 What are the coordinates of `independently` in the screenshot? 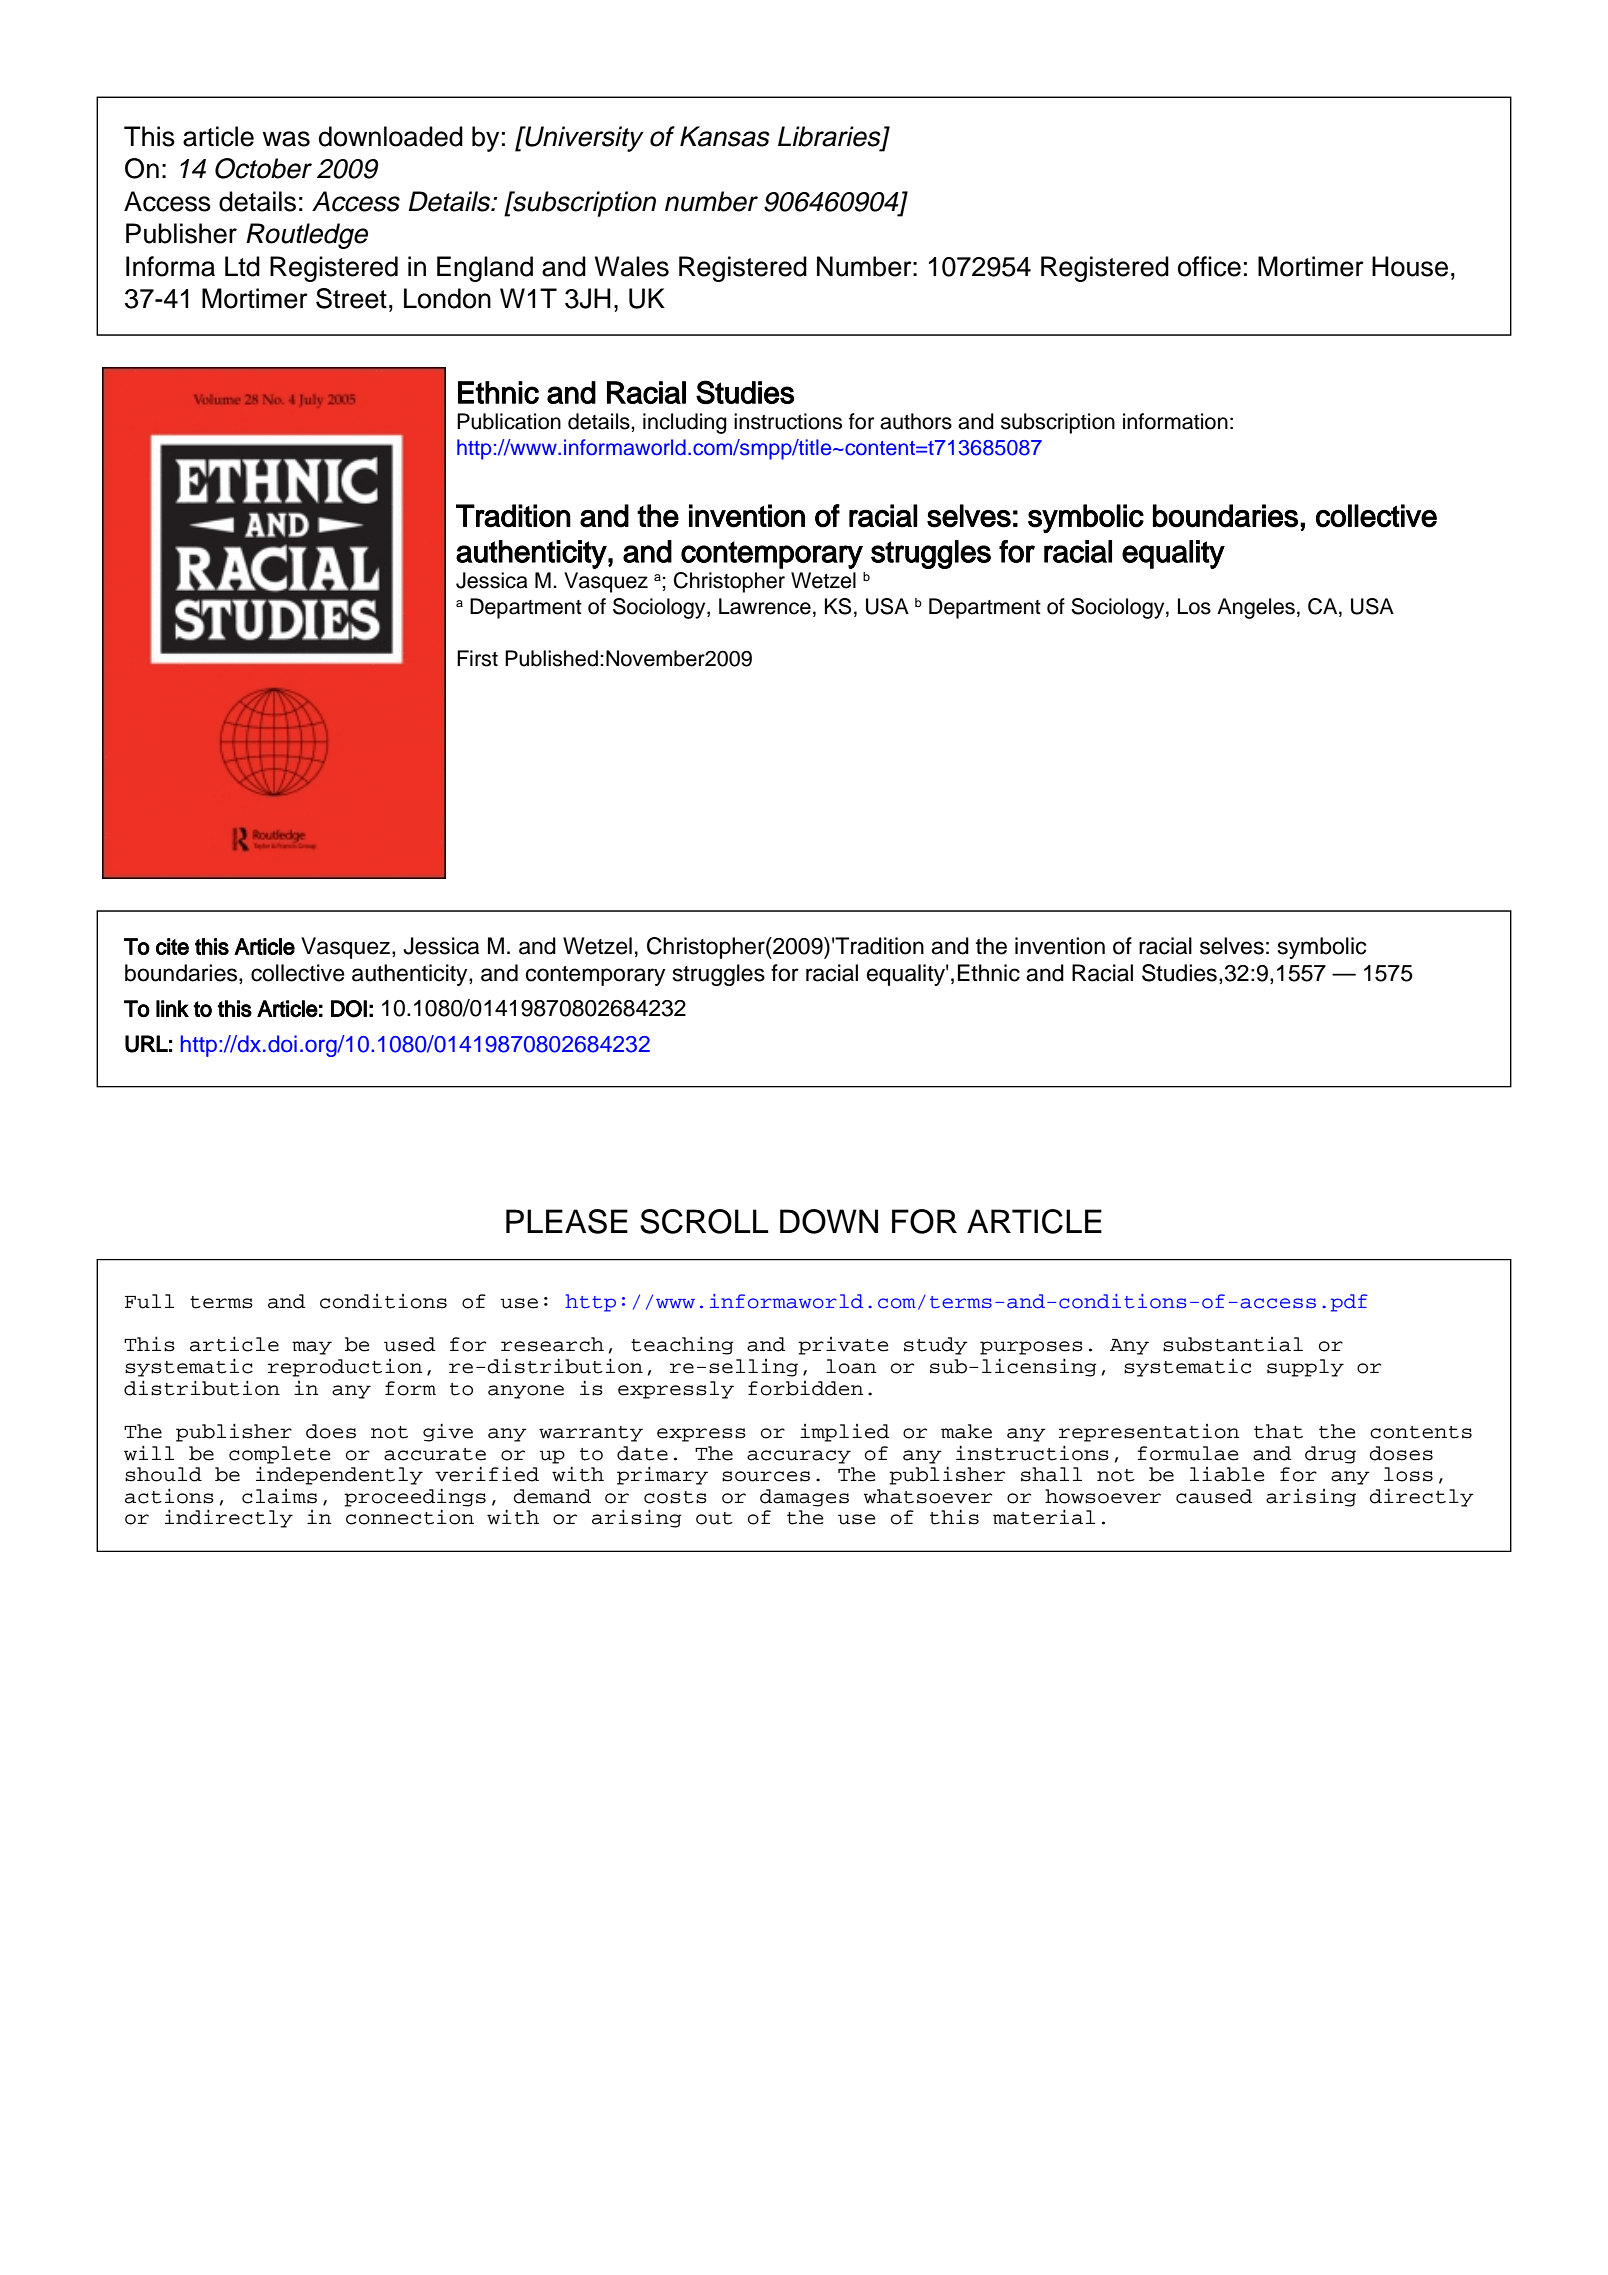 It's located at (339, 1475).
